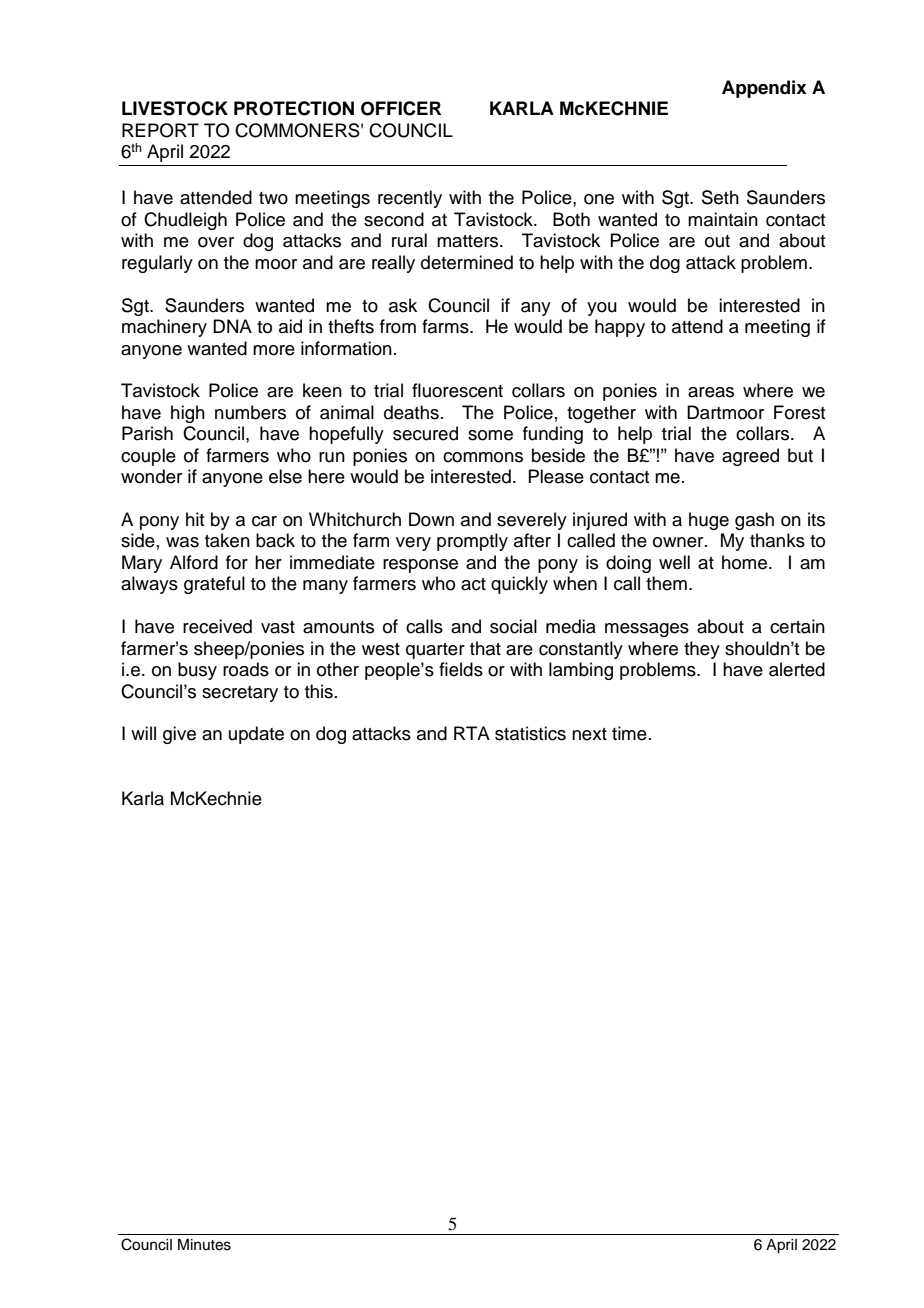 The height and width of the screenshot is (1308, 924). What do you see at coordinates (764, 89) in the screenshot?
I see `Appendix` at bounding box center [764, 89].
